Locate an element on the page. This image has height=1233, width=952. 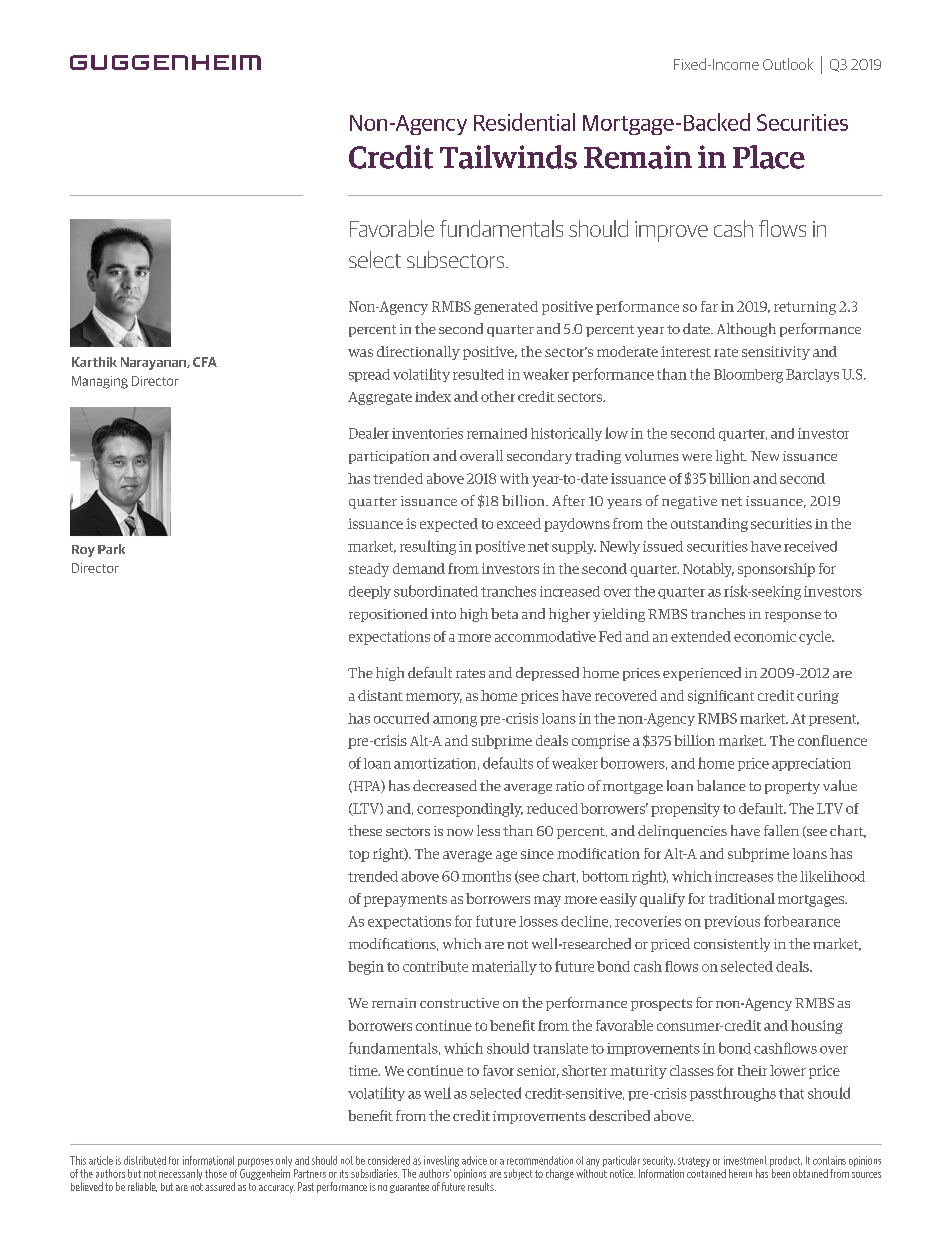
Park is located at coordinates (111, 549).
